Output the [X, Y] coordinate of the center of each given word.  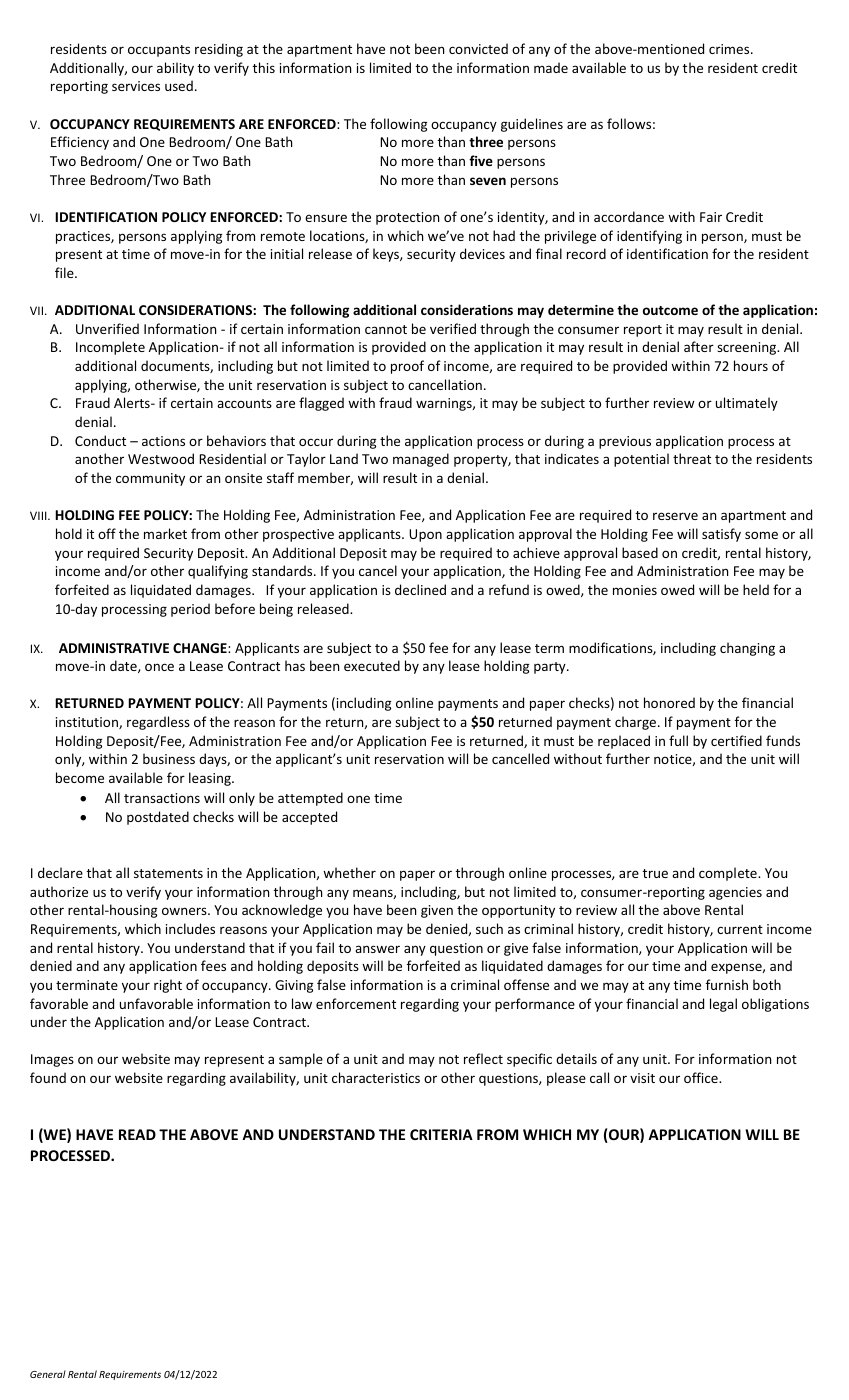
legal [723, 1005]
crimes [730, 49]
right [168, 986]
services [136, 86]
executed [372, 665]
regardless [158, 723]
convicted [478, 48]
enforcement [356, 1003]
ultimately [747, 404]
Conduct [100, 440]
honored [669, 702]
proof [407, 367]
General [48, 1374]
